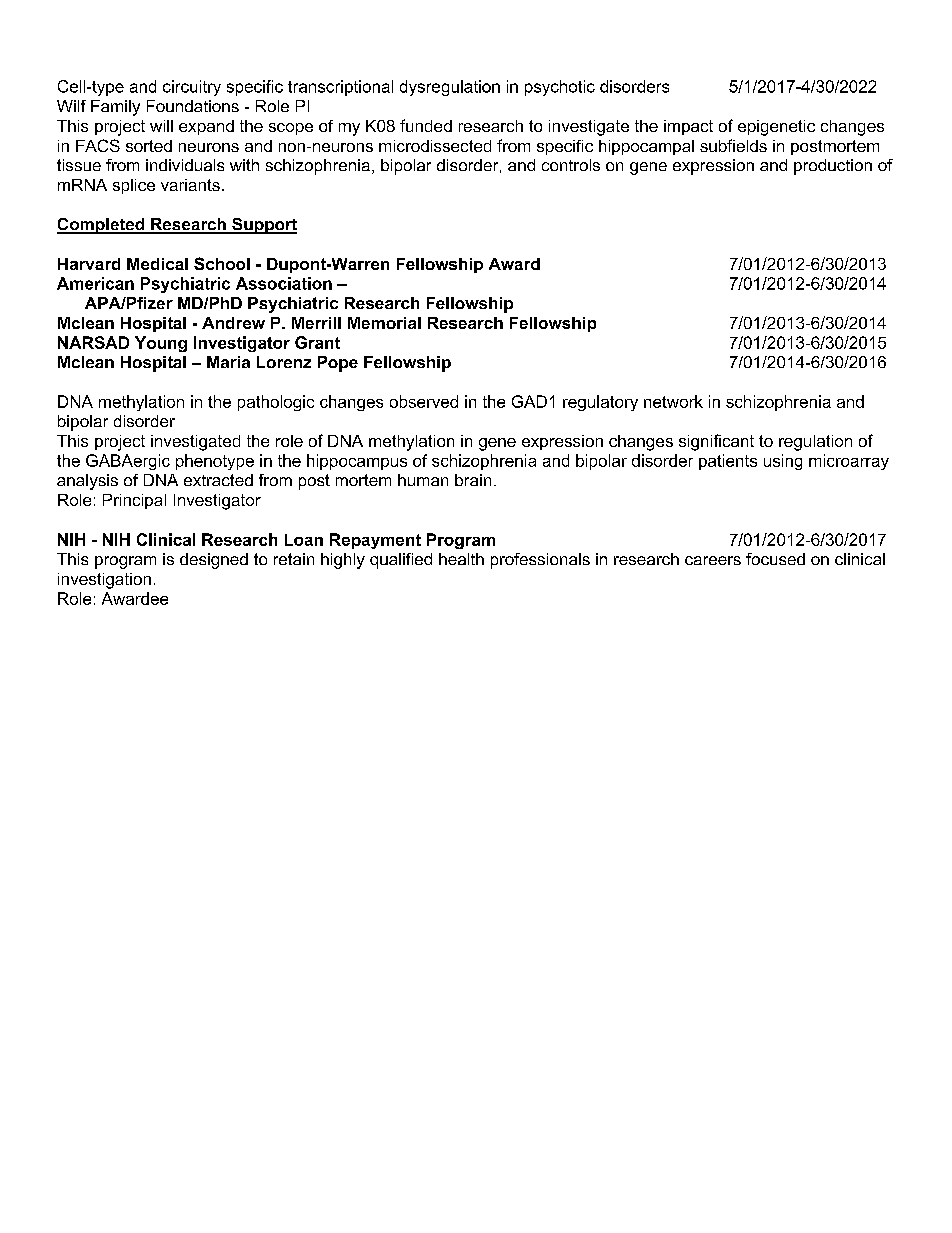 This screenshot has height=1233, width=952. I want to click on designed, so click(214, 561).
